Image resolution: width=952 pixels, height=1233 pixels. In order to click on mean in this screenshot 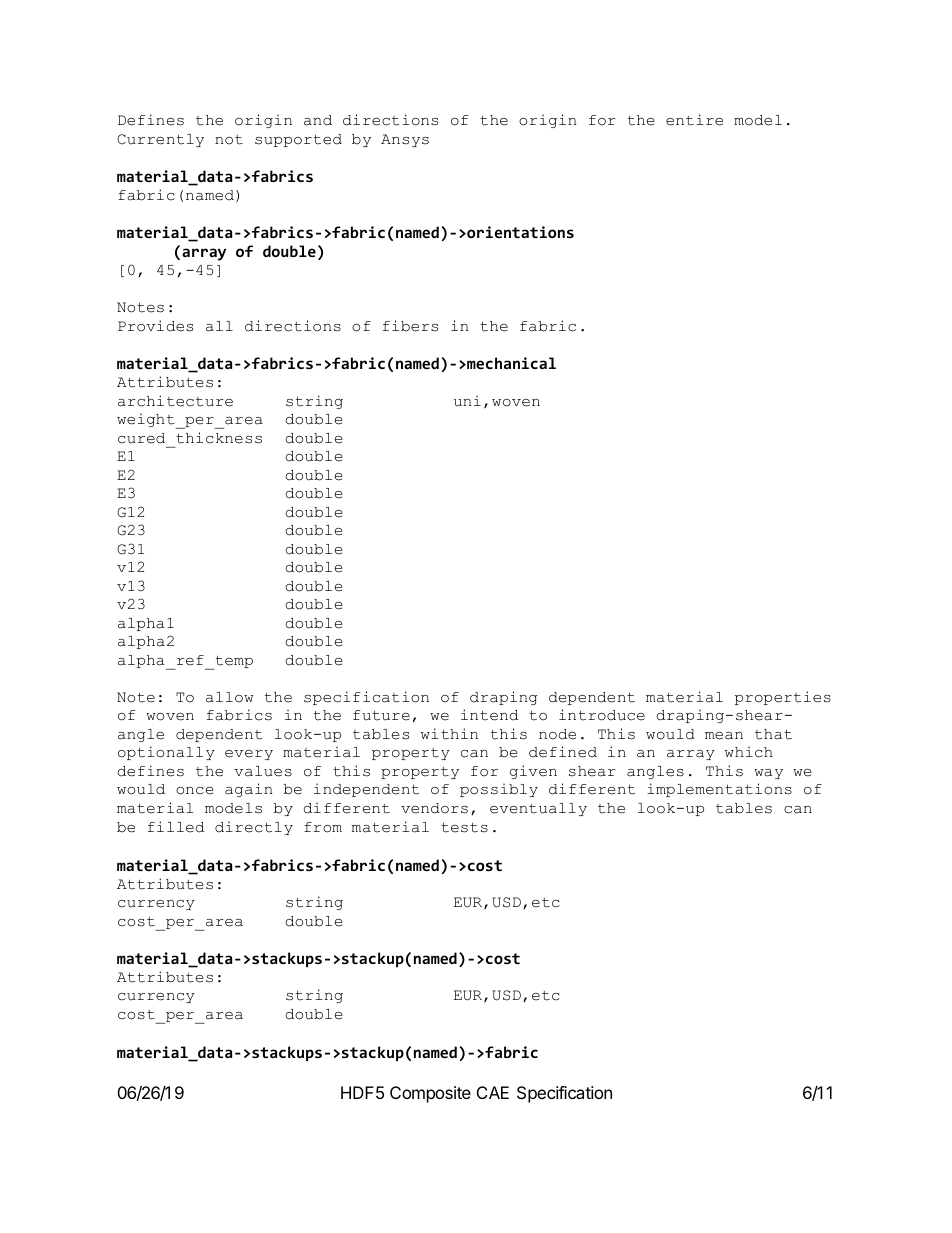, I will do `click(724, 736)`.
